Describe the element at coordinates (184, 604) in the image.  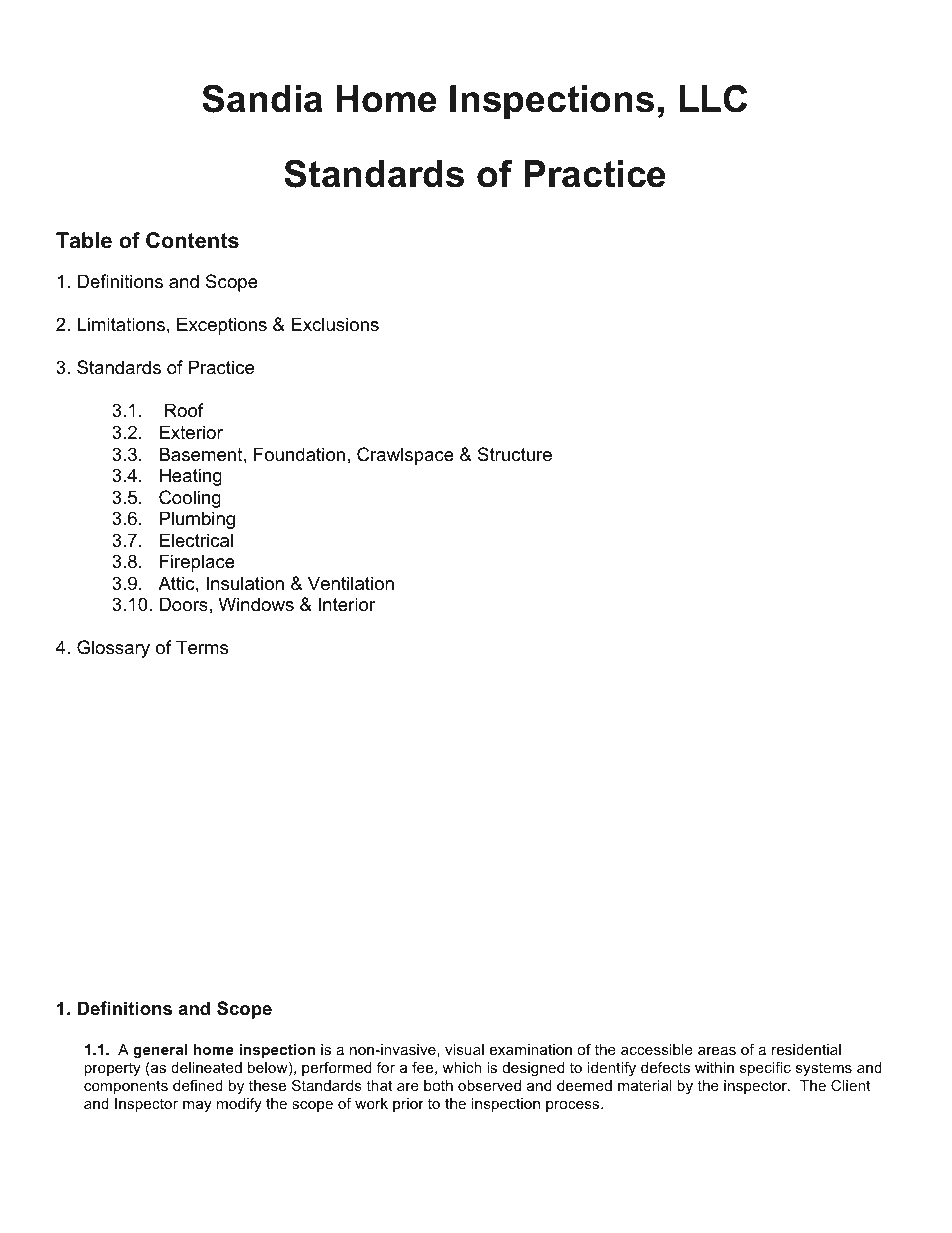
I see `Doors` at that location.
